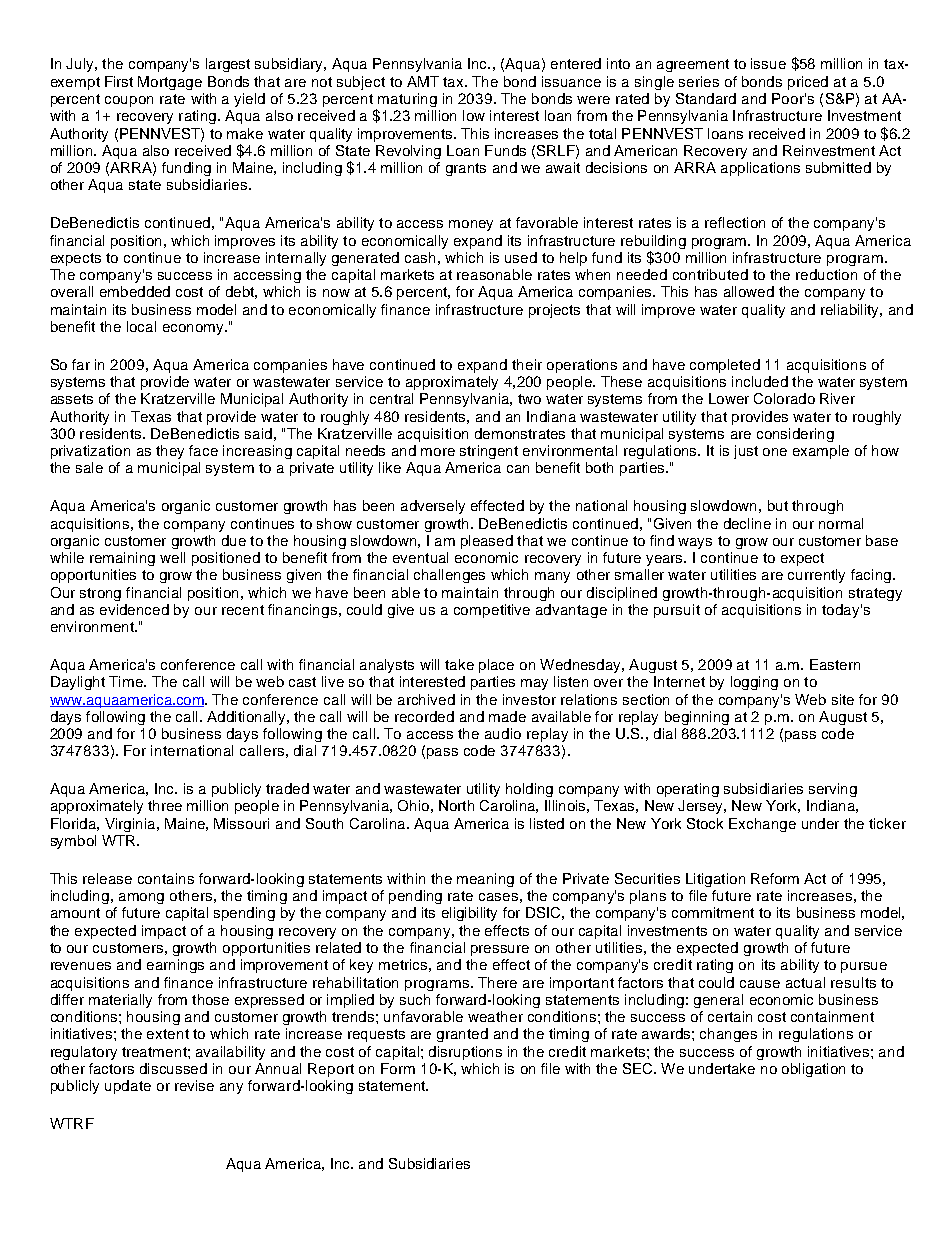 The image size is (952, 1233). Describe the element at coordinates (127, 681) in the page. I see `Time` at that location.
